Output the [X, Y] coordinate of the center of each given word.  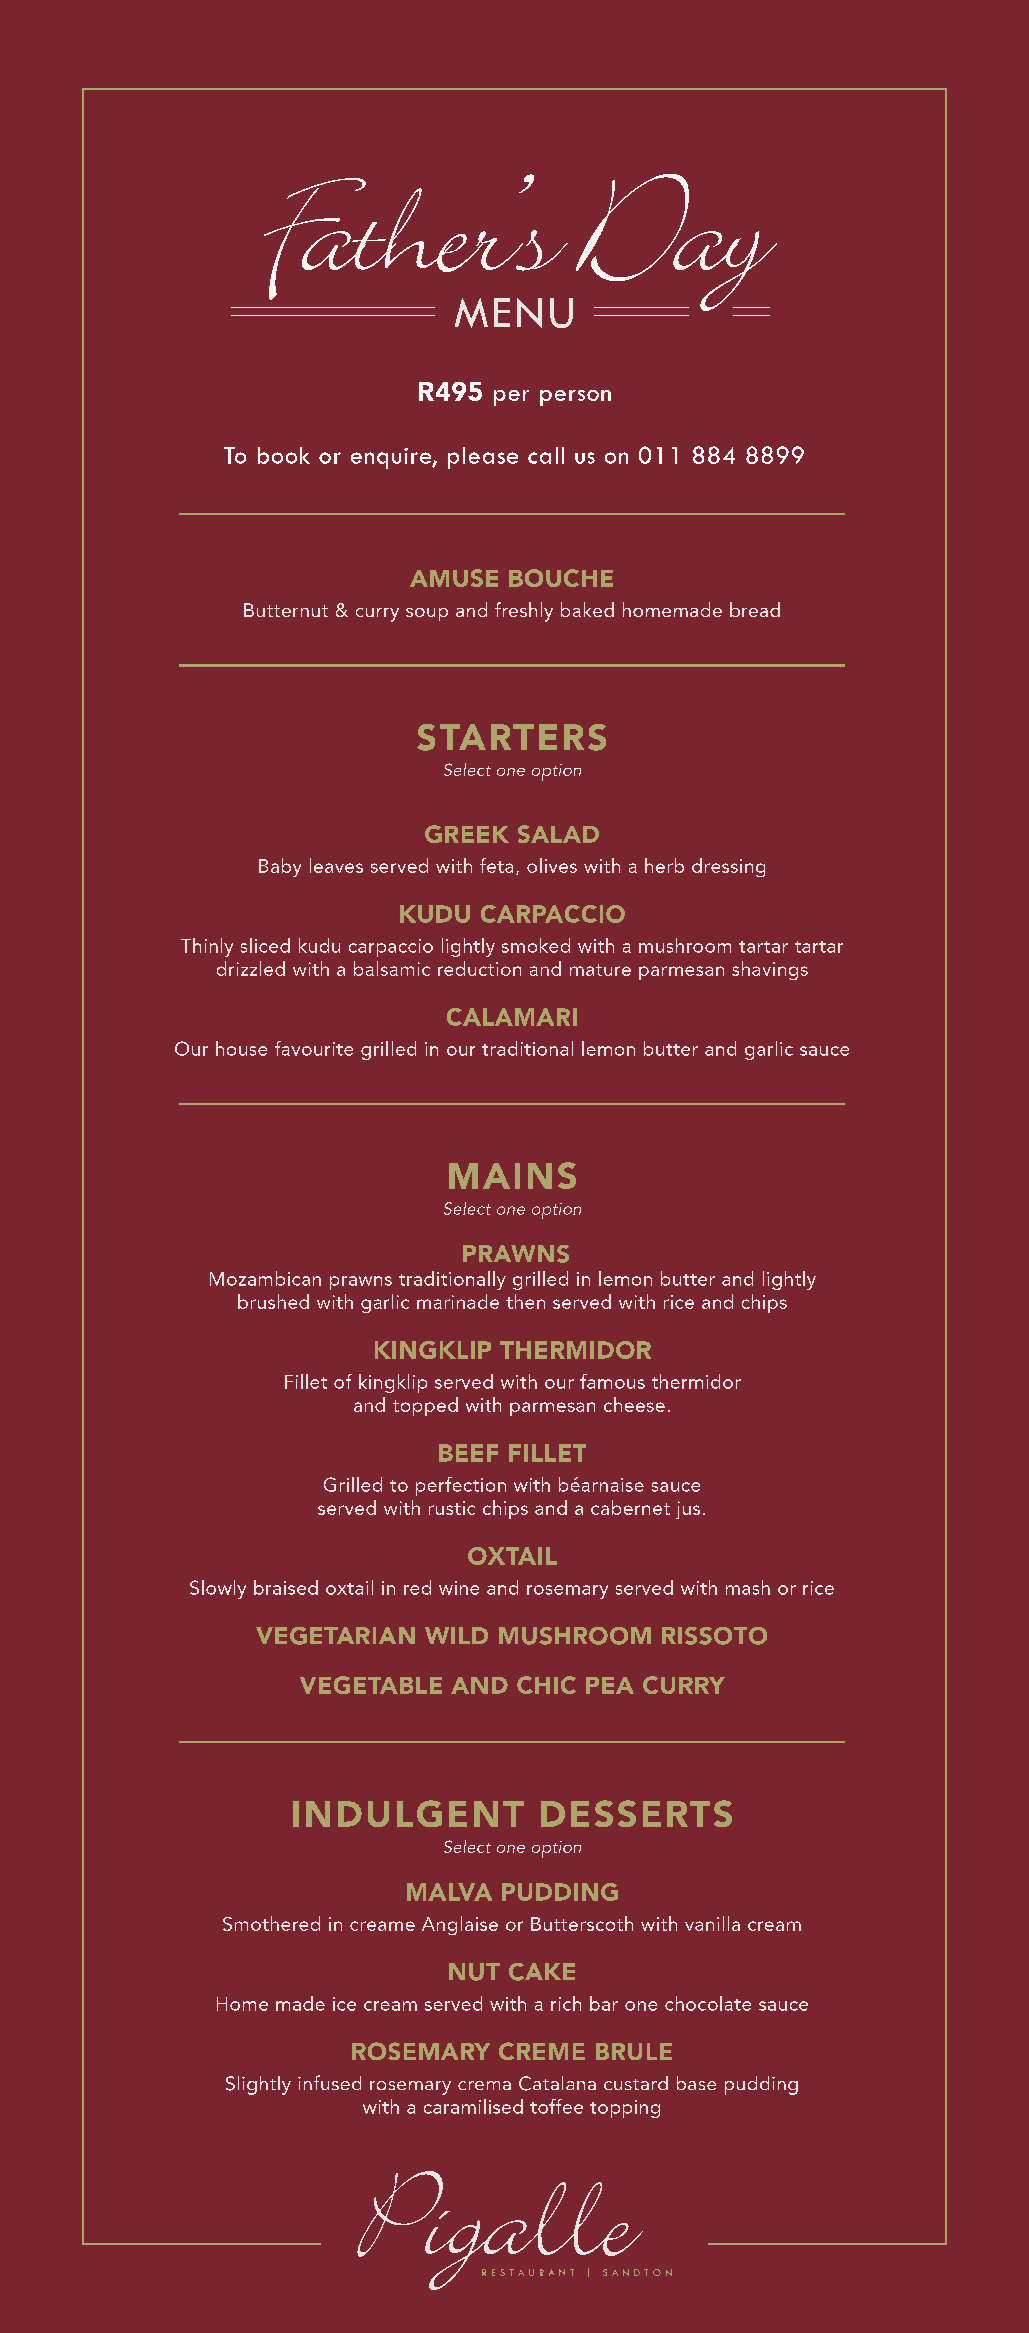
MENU [514, 313]
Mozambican [265, 1278]
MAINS [512, 1175]
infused [329, 2082]
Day [676, 242]
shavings [770, 970]
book [284, 455]
